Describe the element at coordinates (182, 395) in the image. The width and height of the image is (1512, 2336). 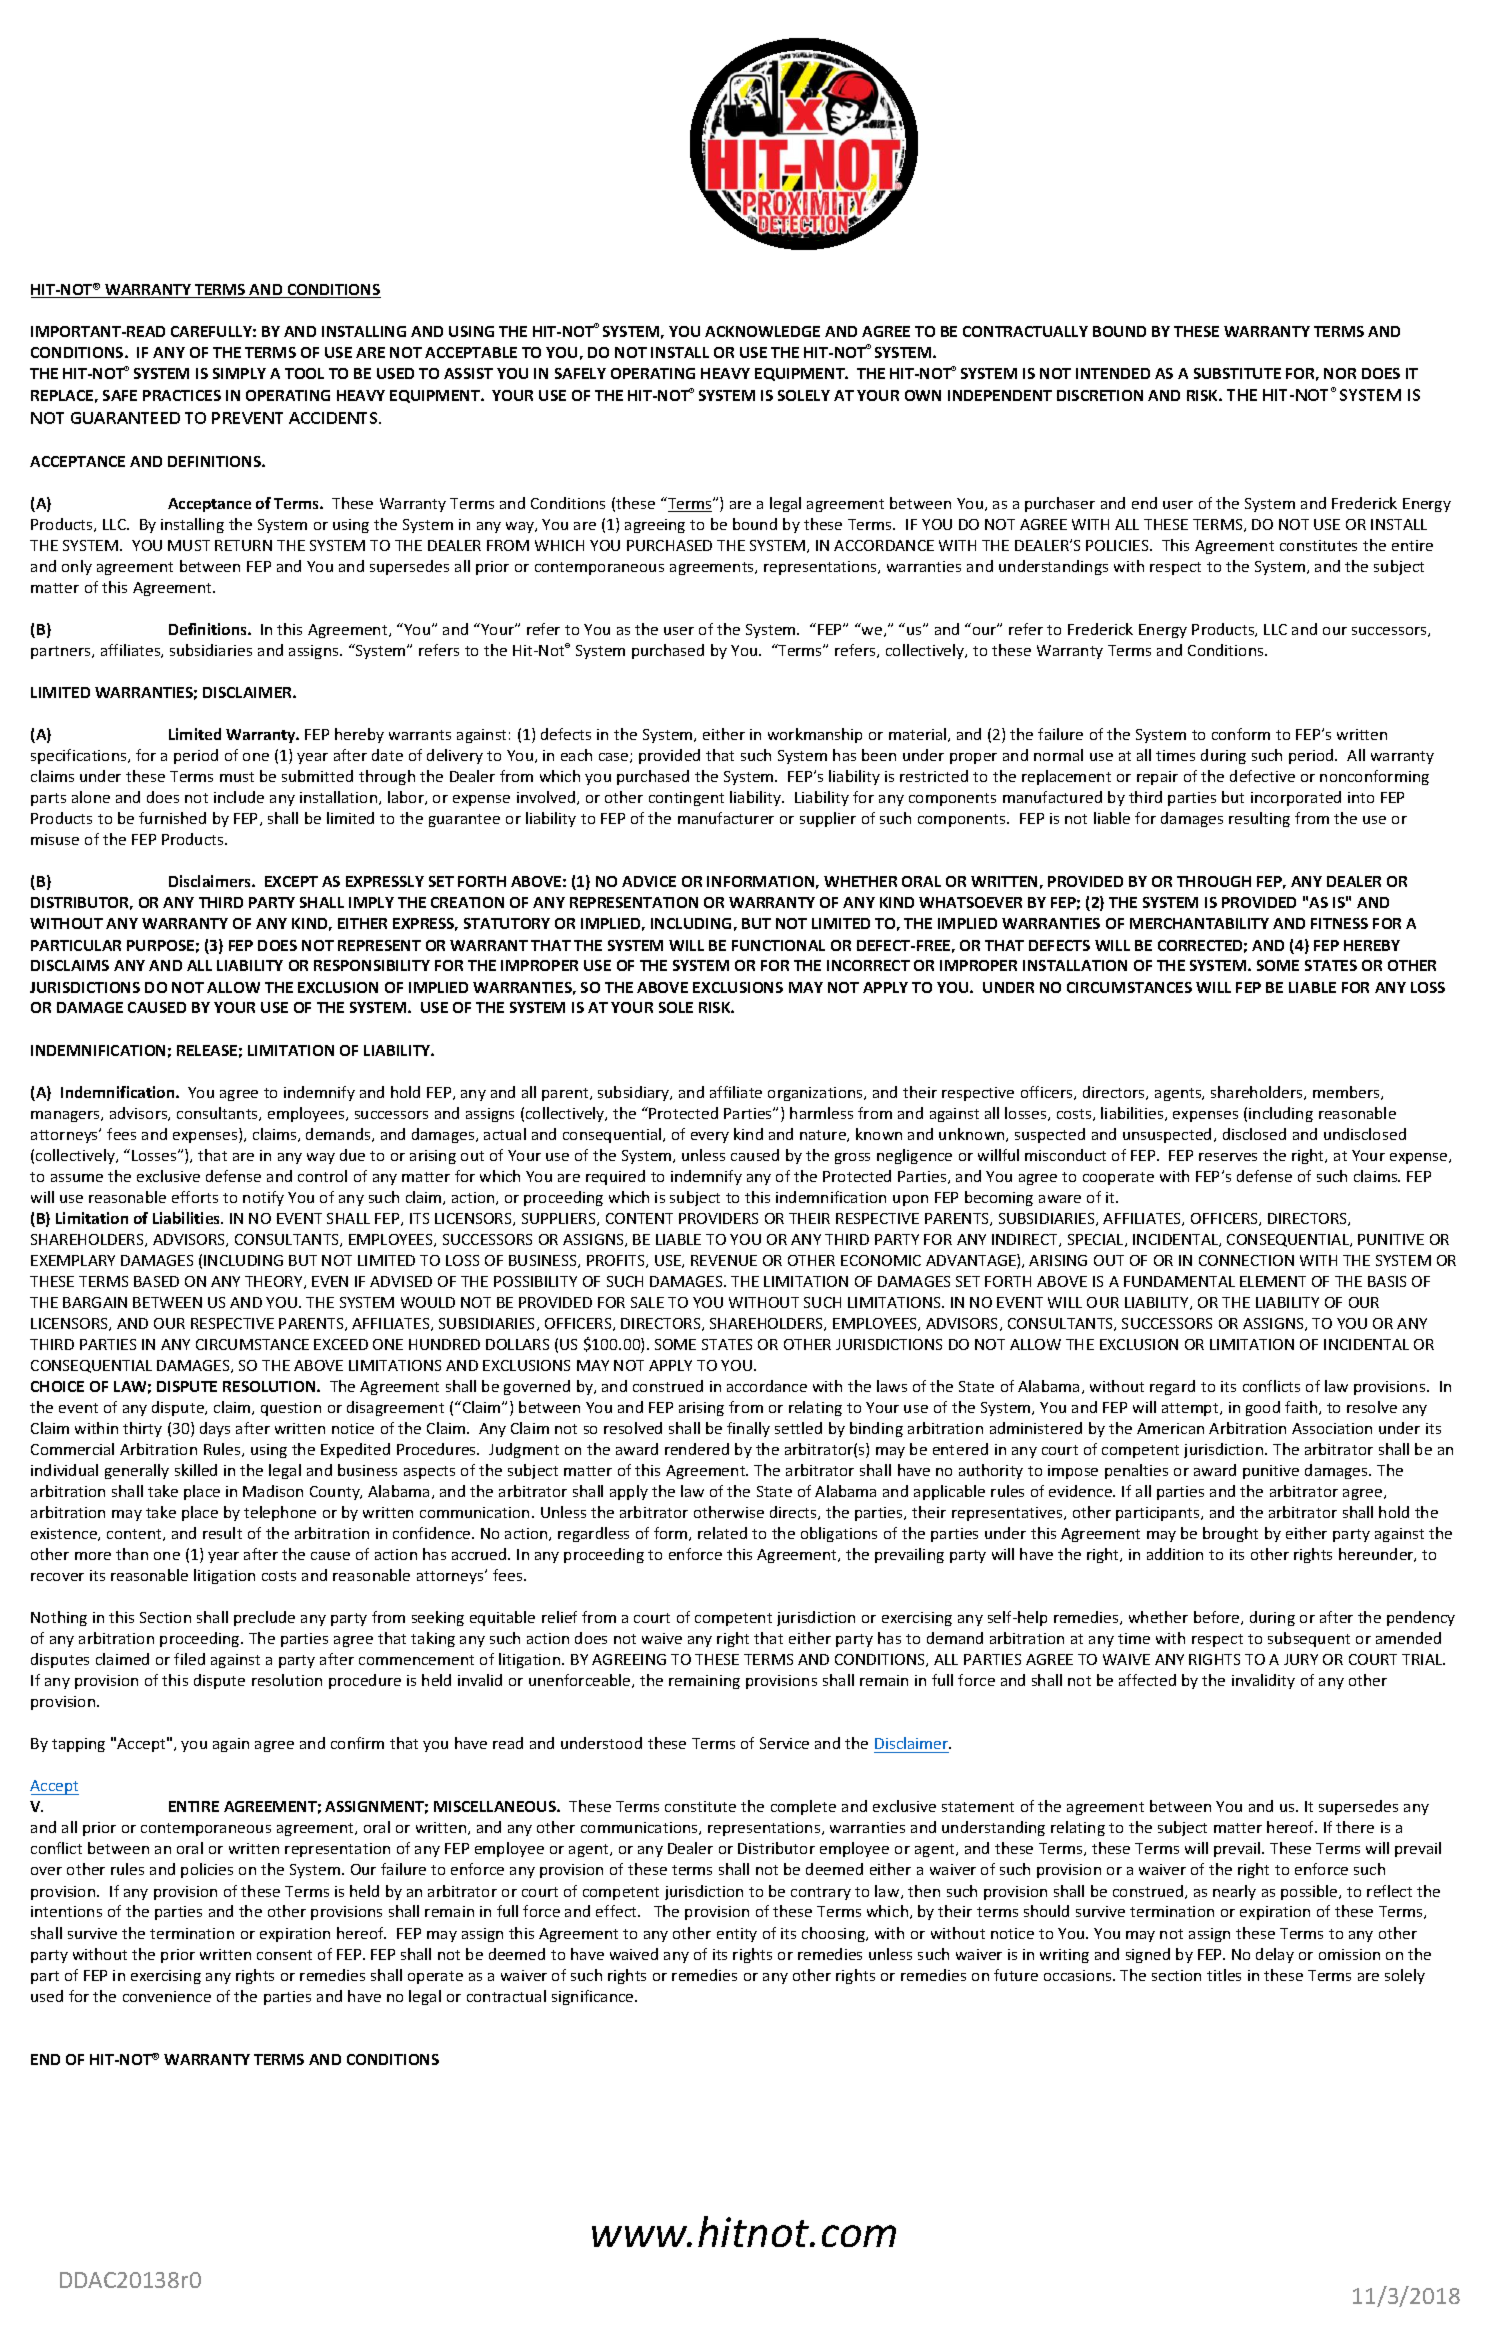
I see `PRACTICES` at that location.
